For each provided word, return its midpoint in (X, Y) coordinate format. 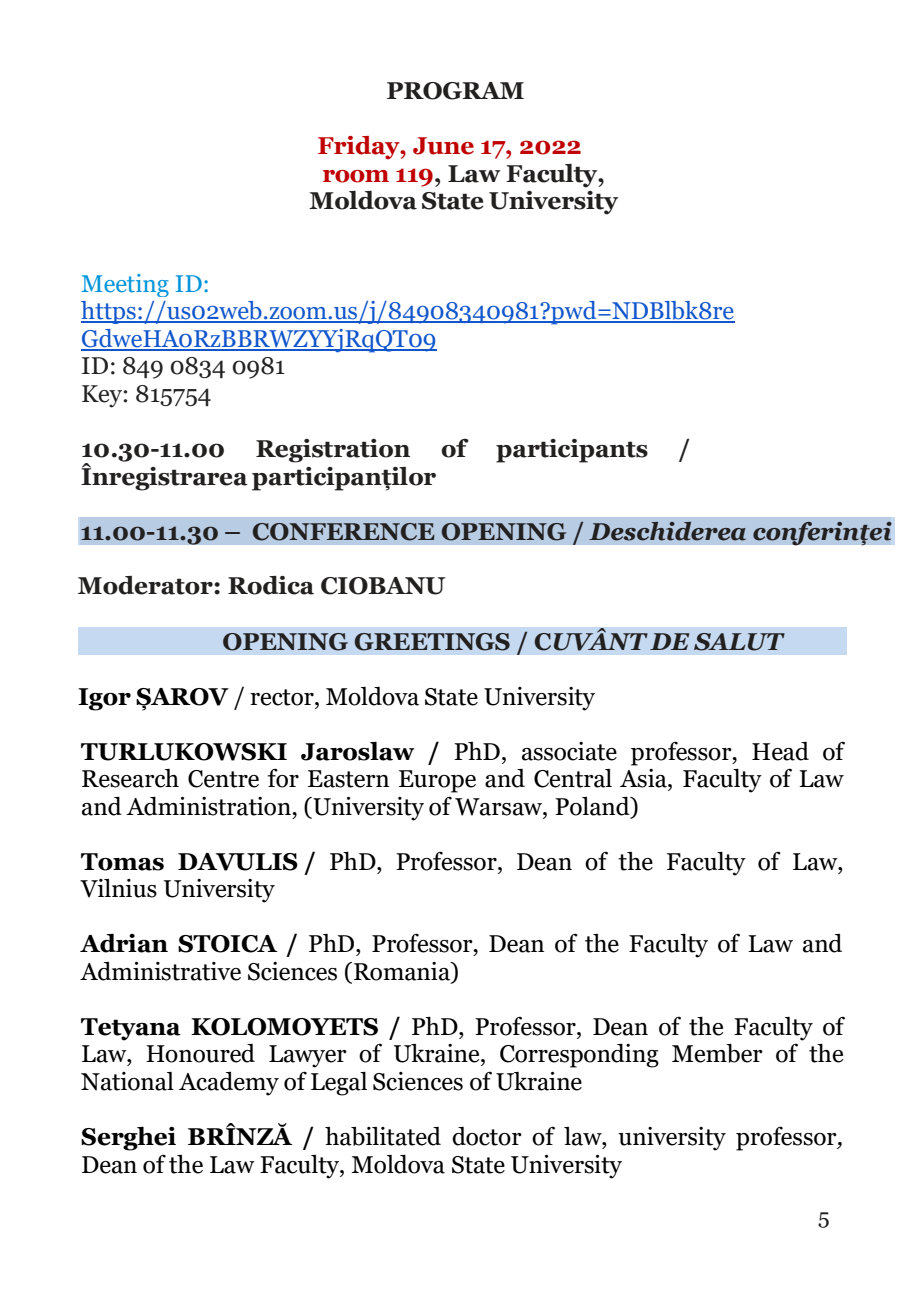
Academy (229, 1084)
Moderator (146, 585)
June (443, 146)
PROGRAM (455, 91)
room (356, 176)
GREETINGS (432, 642)
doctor (487, 1136)
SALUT (739, 642)
